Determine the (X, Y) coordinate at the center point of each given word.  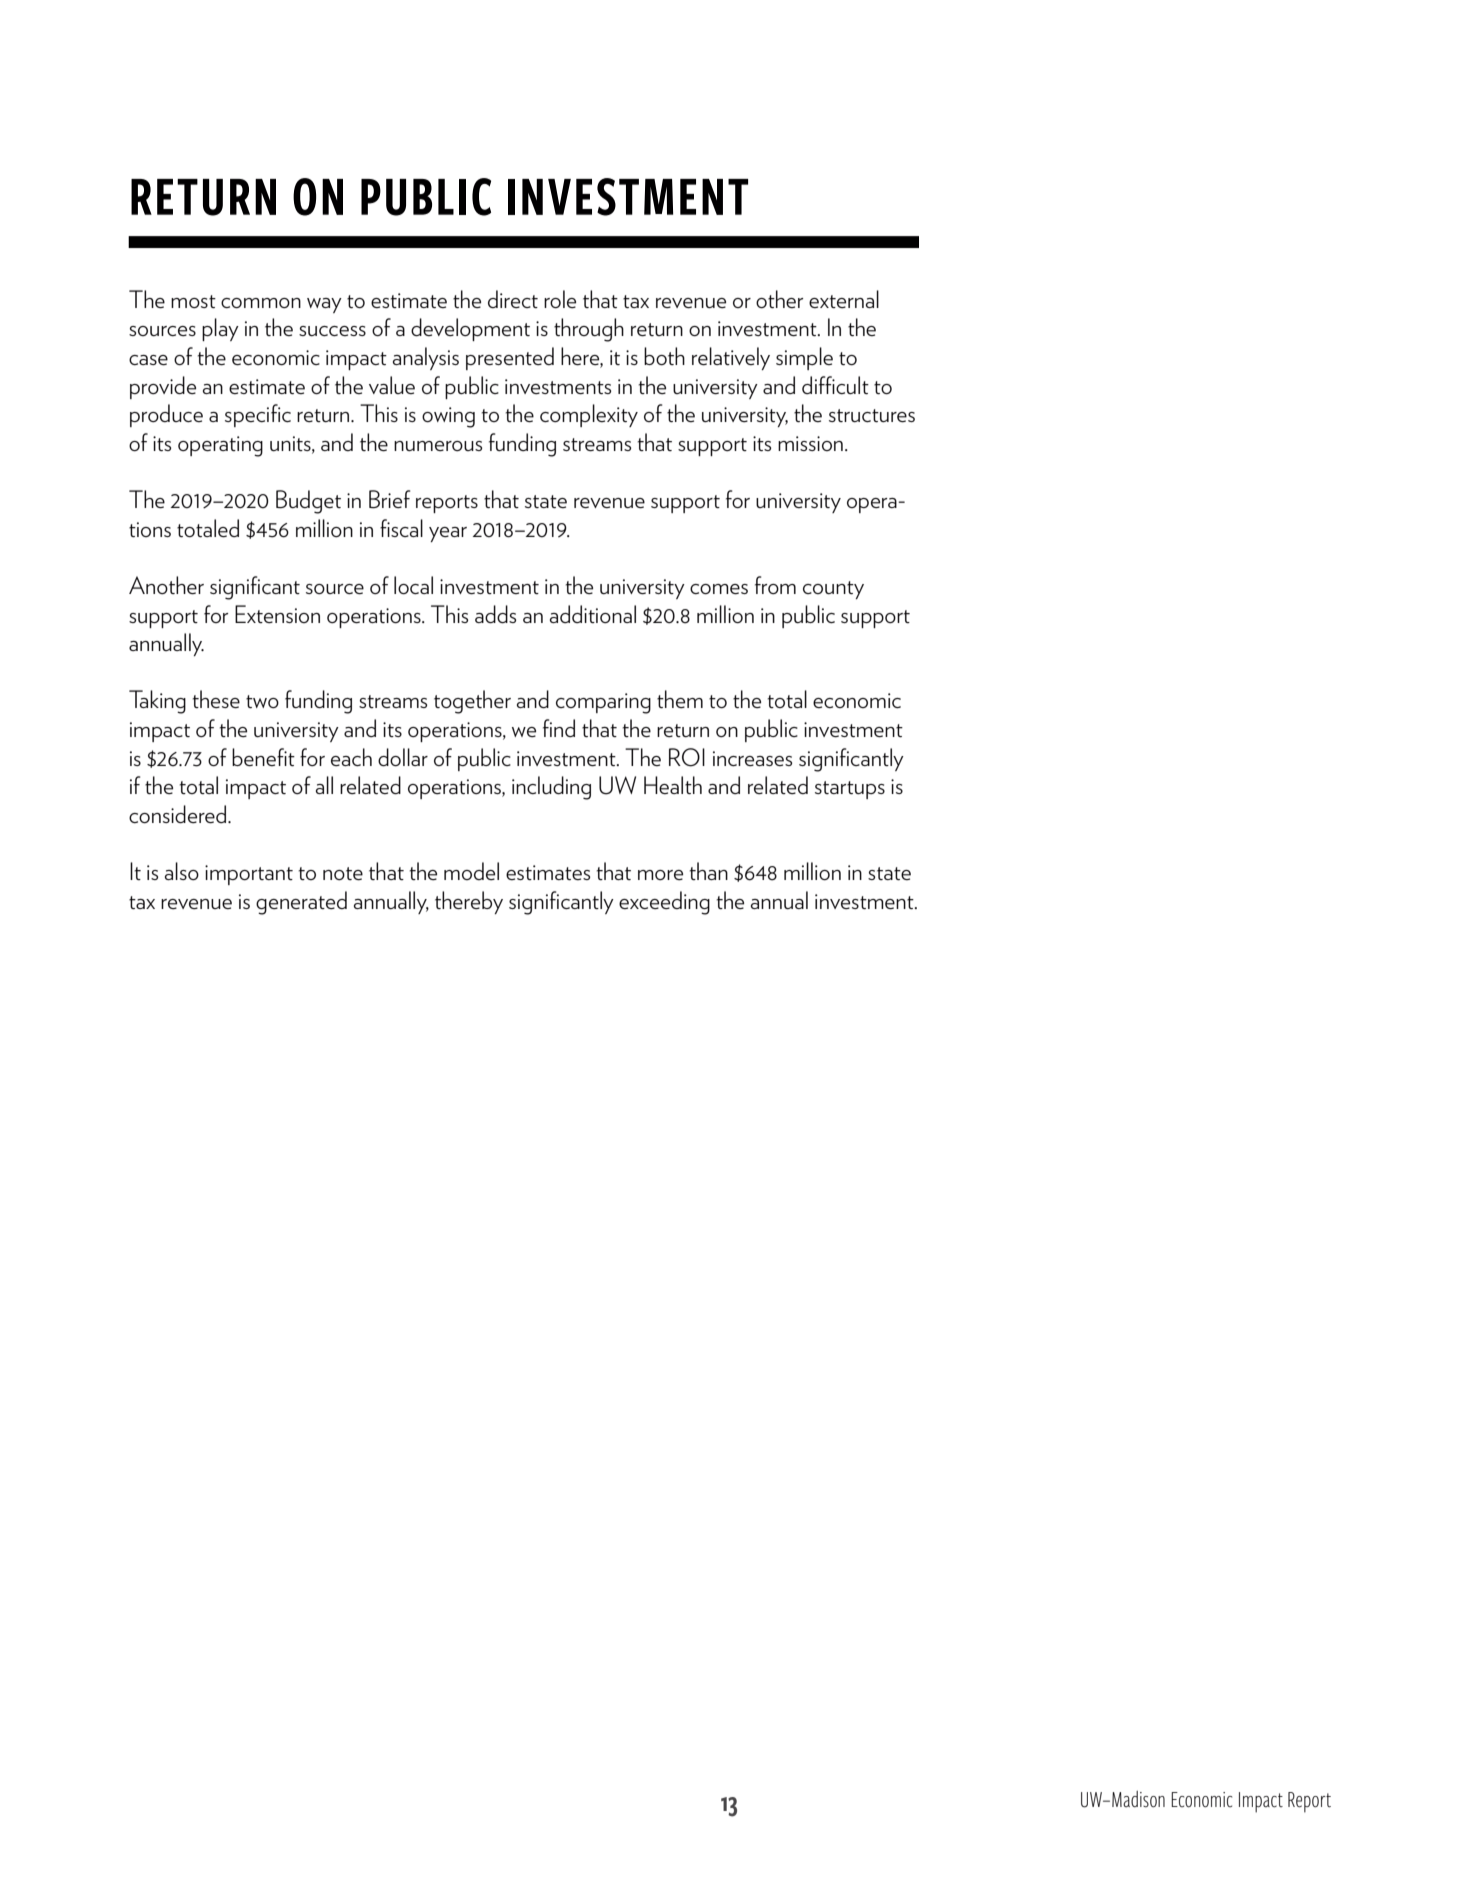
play (220, 329)
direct (513, 299)
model (471, 871)
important (249, 875)
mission (810, 443)
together (472, 702)
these (216, 699)
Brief (389, 499)
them (680, 699)
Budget (308, 502)
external (844, 299)
